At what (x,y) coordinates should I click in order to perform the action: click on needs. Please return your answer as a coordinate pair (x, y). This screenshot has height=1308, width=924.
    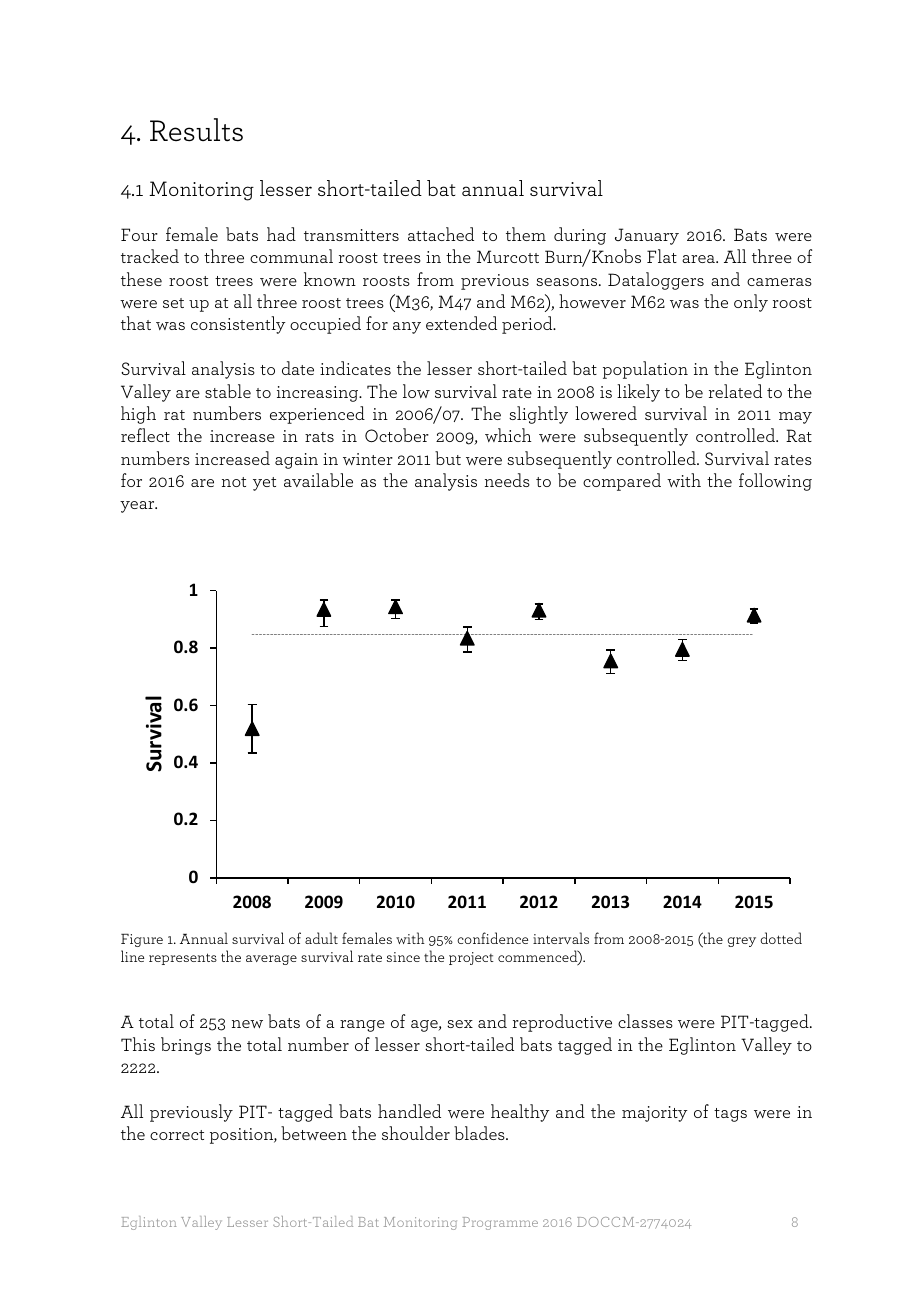
    Looking at the image, I should click on (507, 480).
